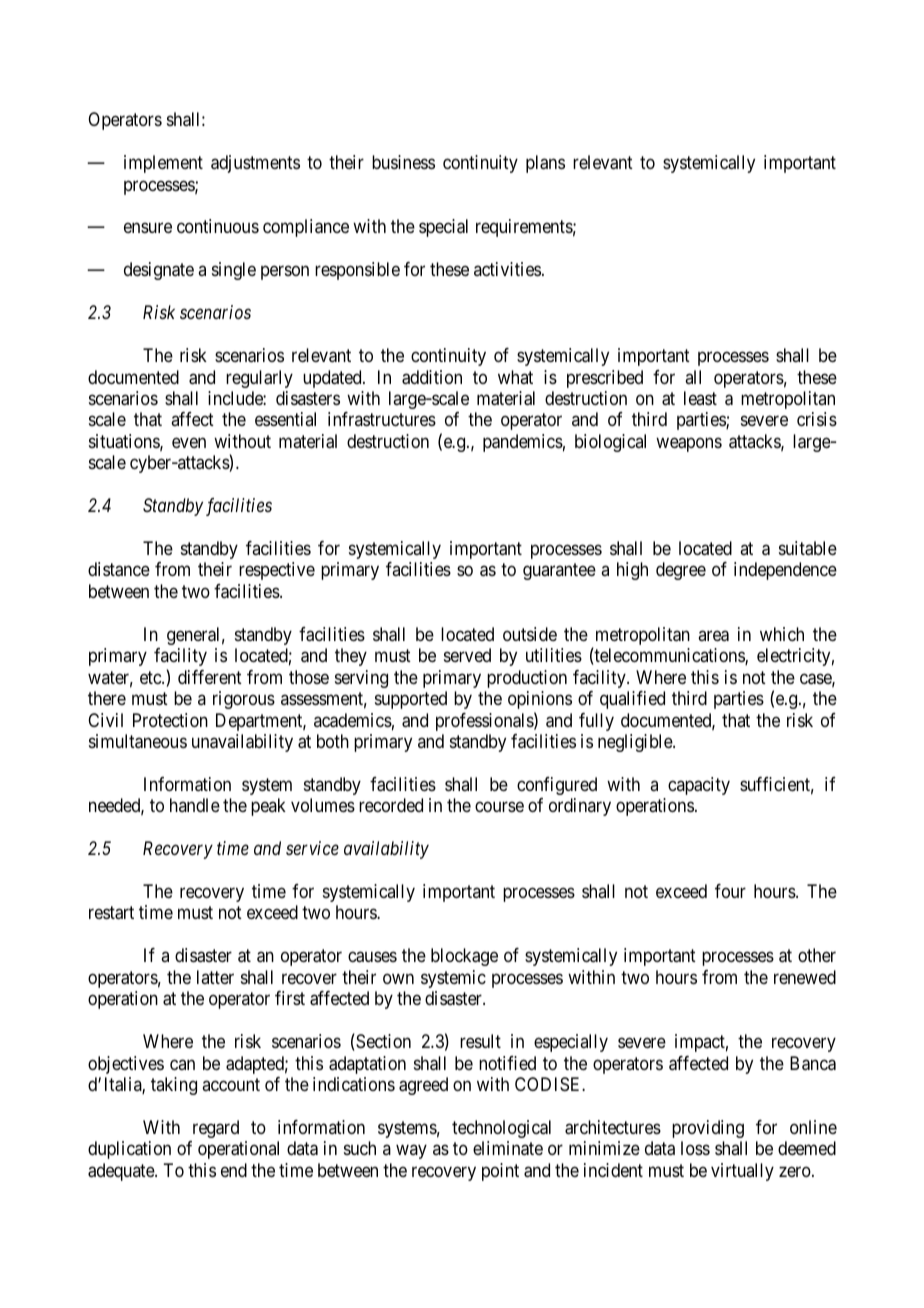 This screenshot has width=924, height=1308. Describe the element at coordinates (216, 1129) in the screenshot. I see `regard` at that location.
